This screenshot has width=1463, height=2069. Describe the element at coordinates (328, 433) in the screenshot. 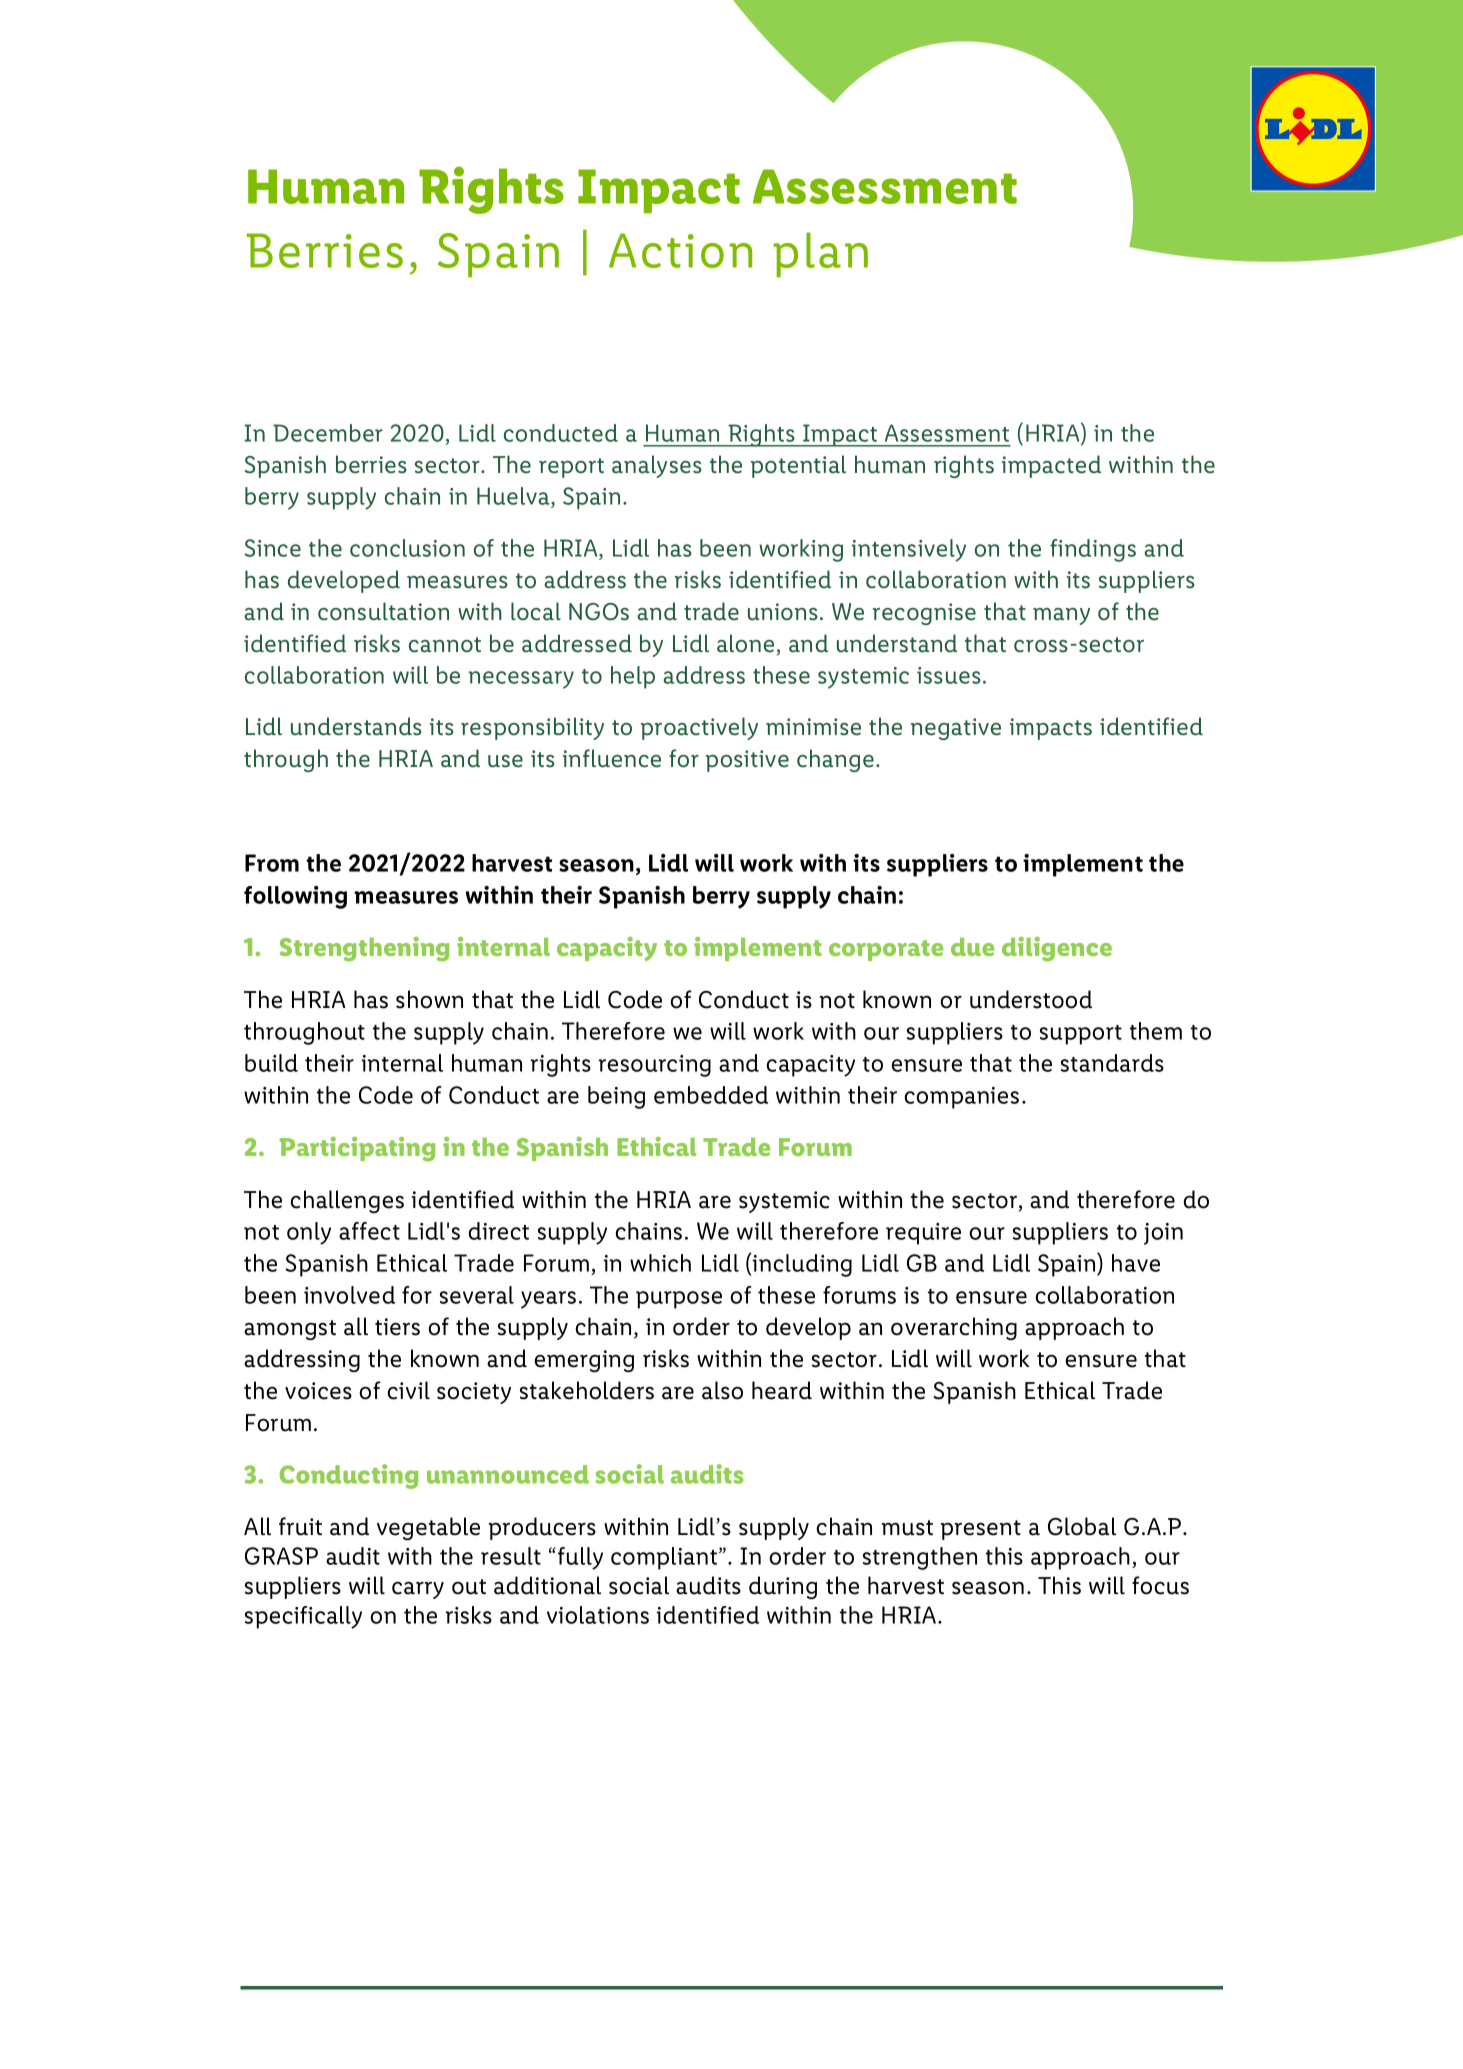

I see `December` at that location.
